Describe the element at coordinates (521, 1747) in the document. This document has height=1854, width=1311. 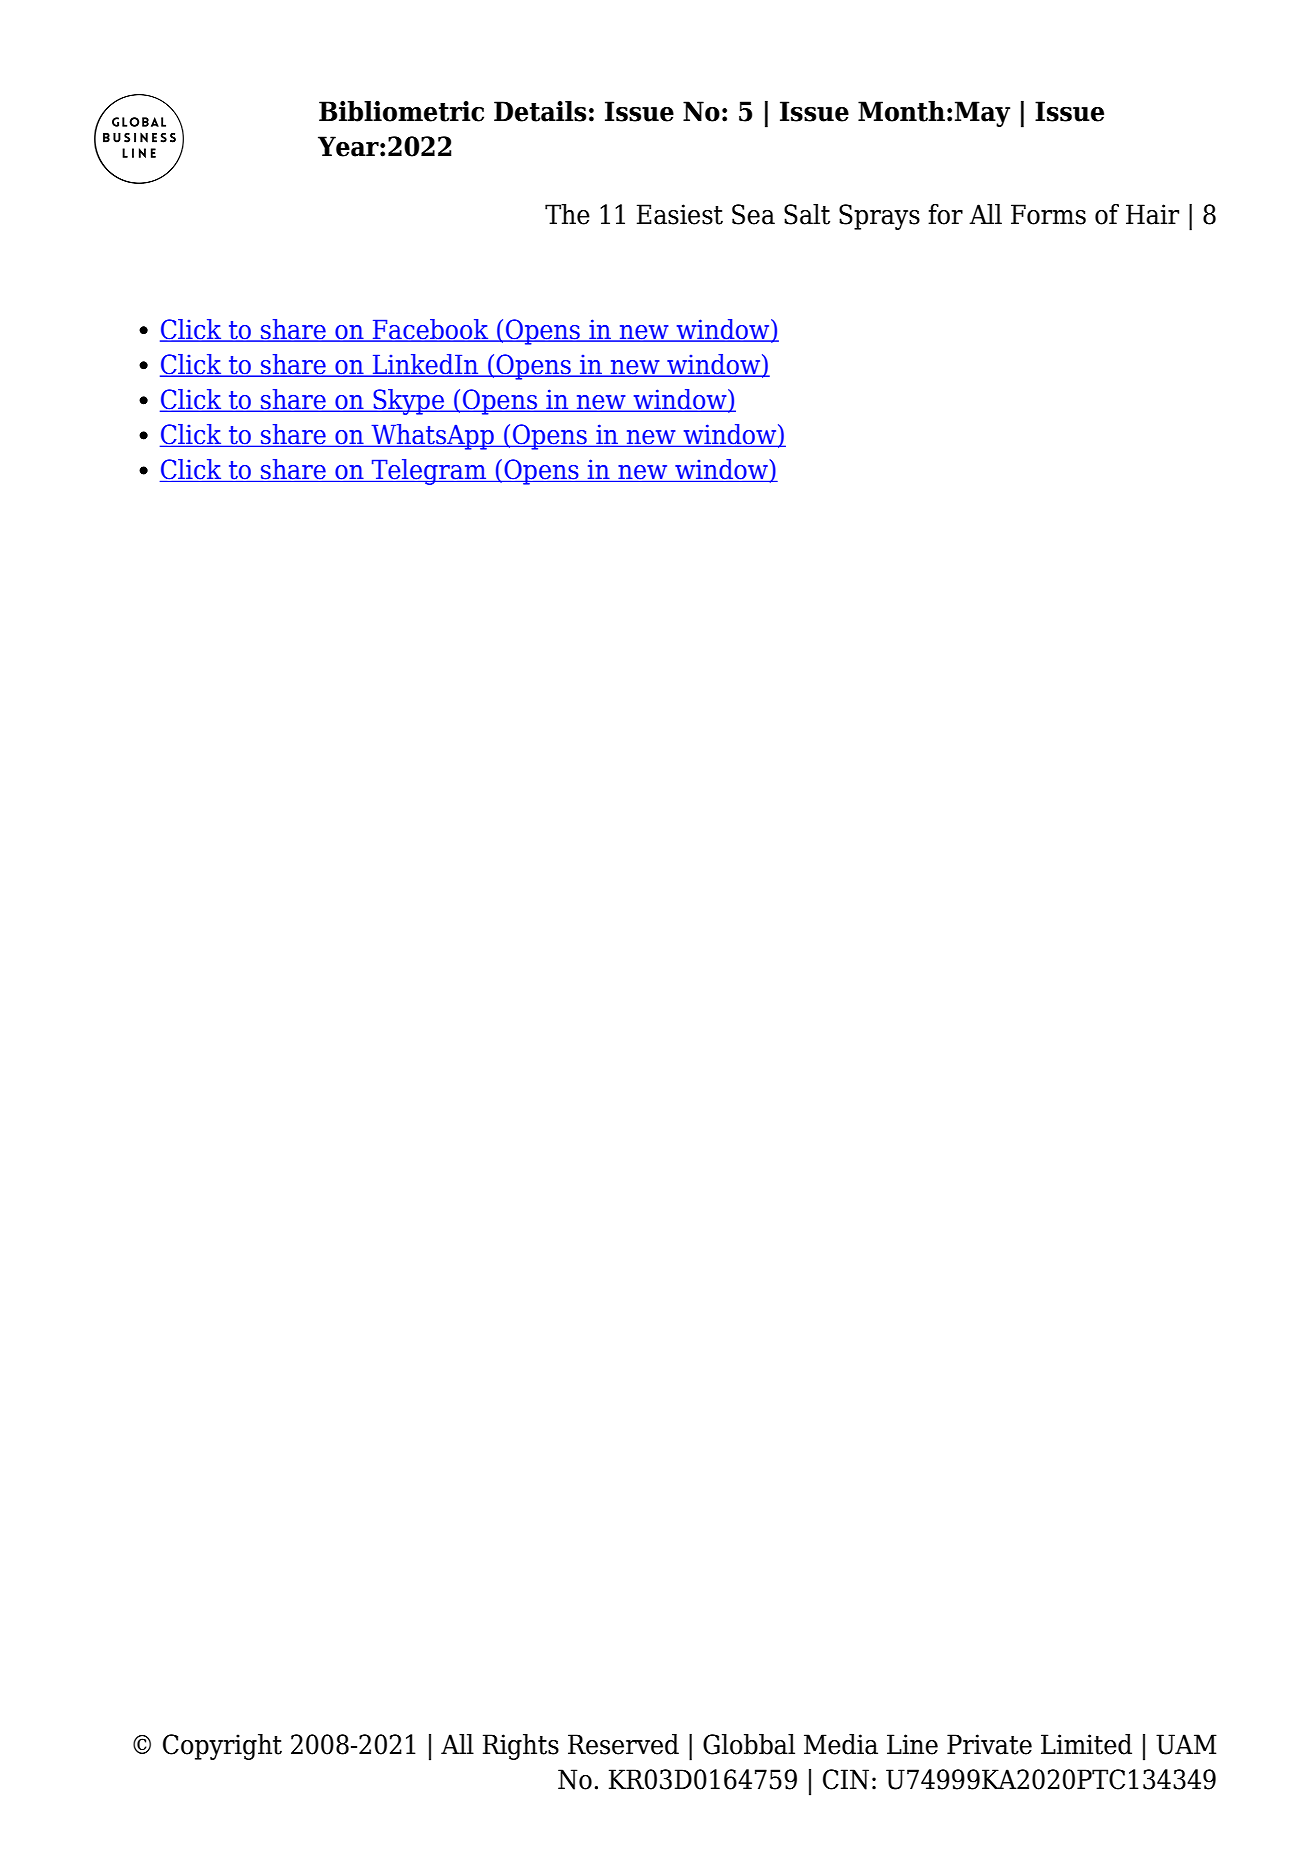
I see `Rights` at that location.
